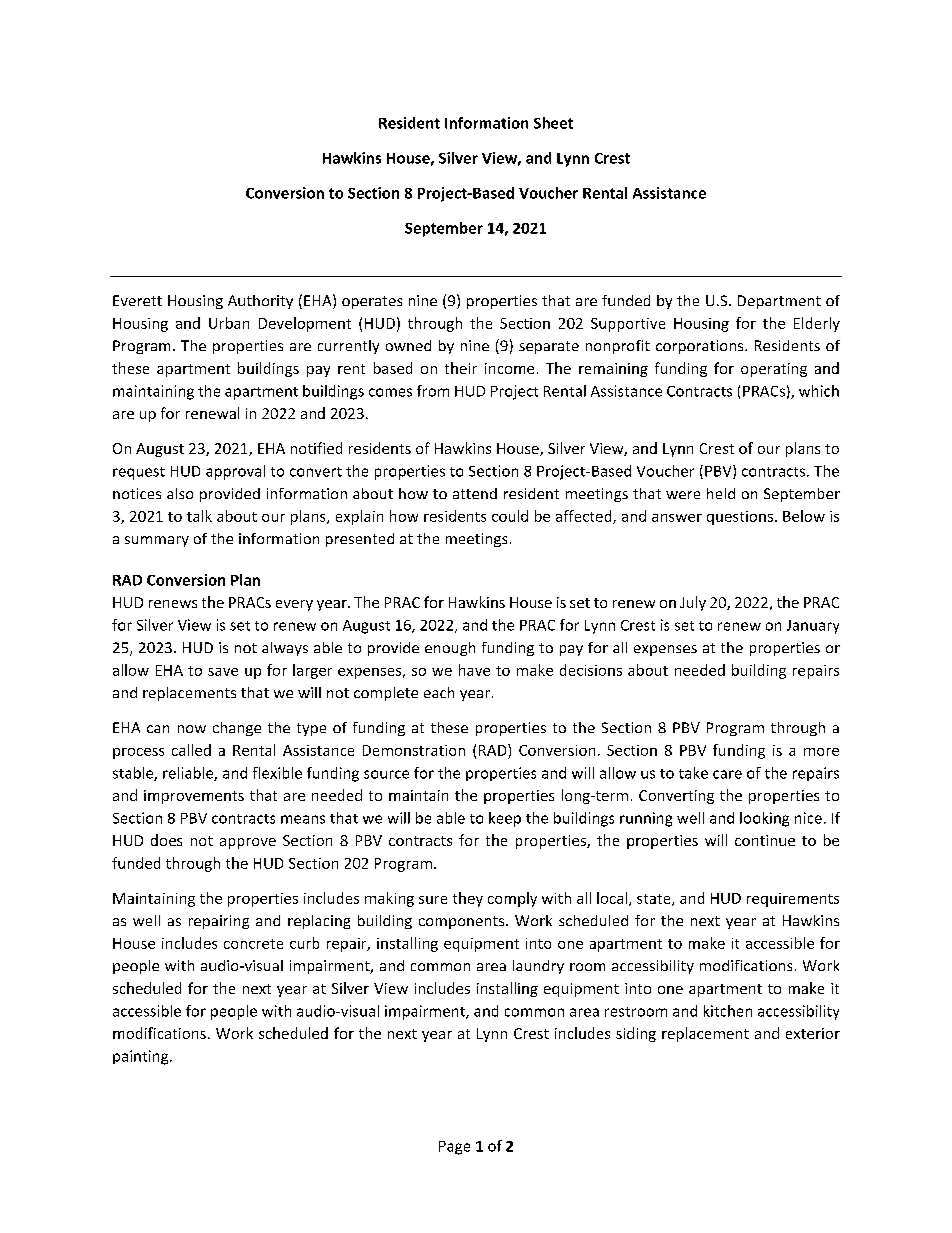 Image resolution: width=952 pixels, height=1233 pixels. I want to click on attend, so click(475, 493).
